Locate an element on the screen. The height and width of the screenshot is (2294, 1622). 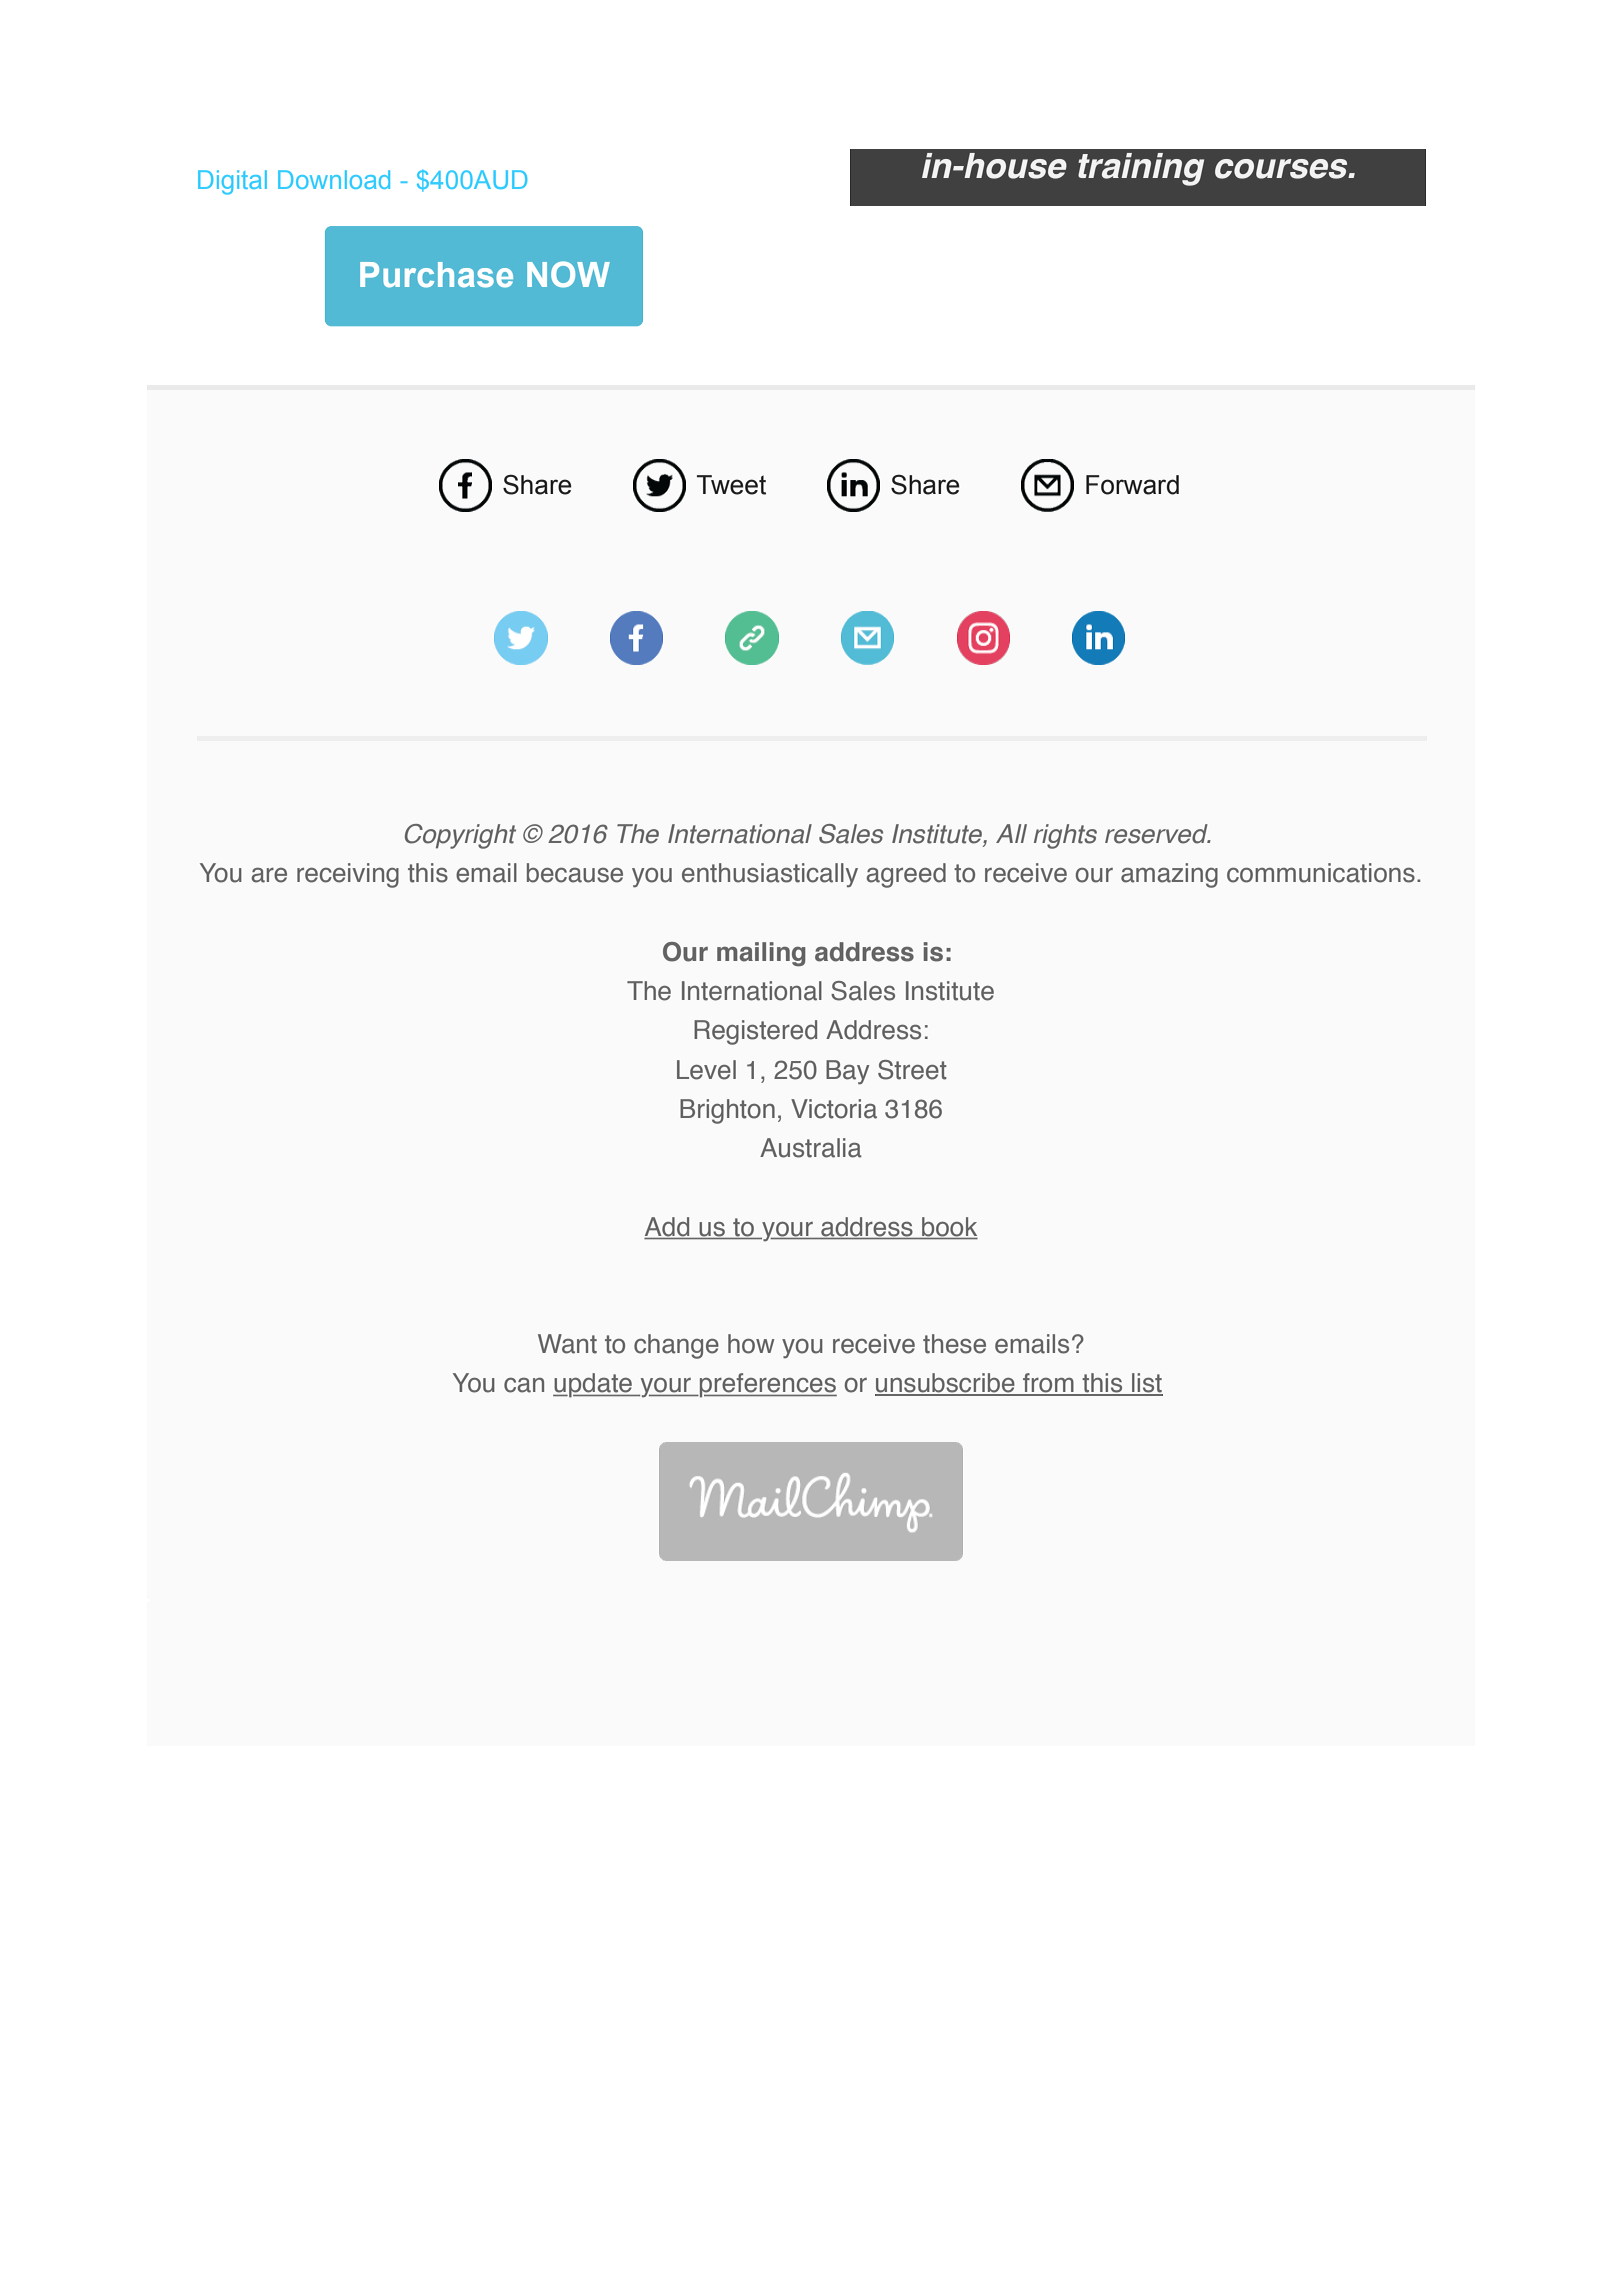
enthusiastically is located at coordinates (770, 875).
